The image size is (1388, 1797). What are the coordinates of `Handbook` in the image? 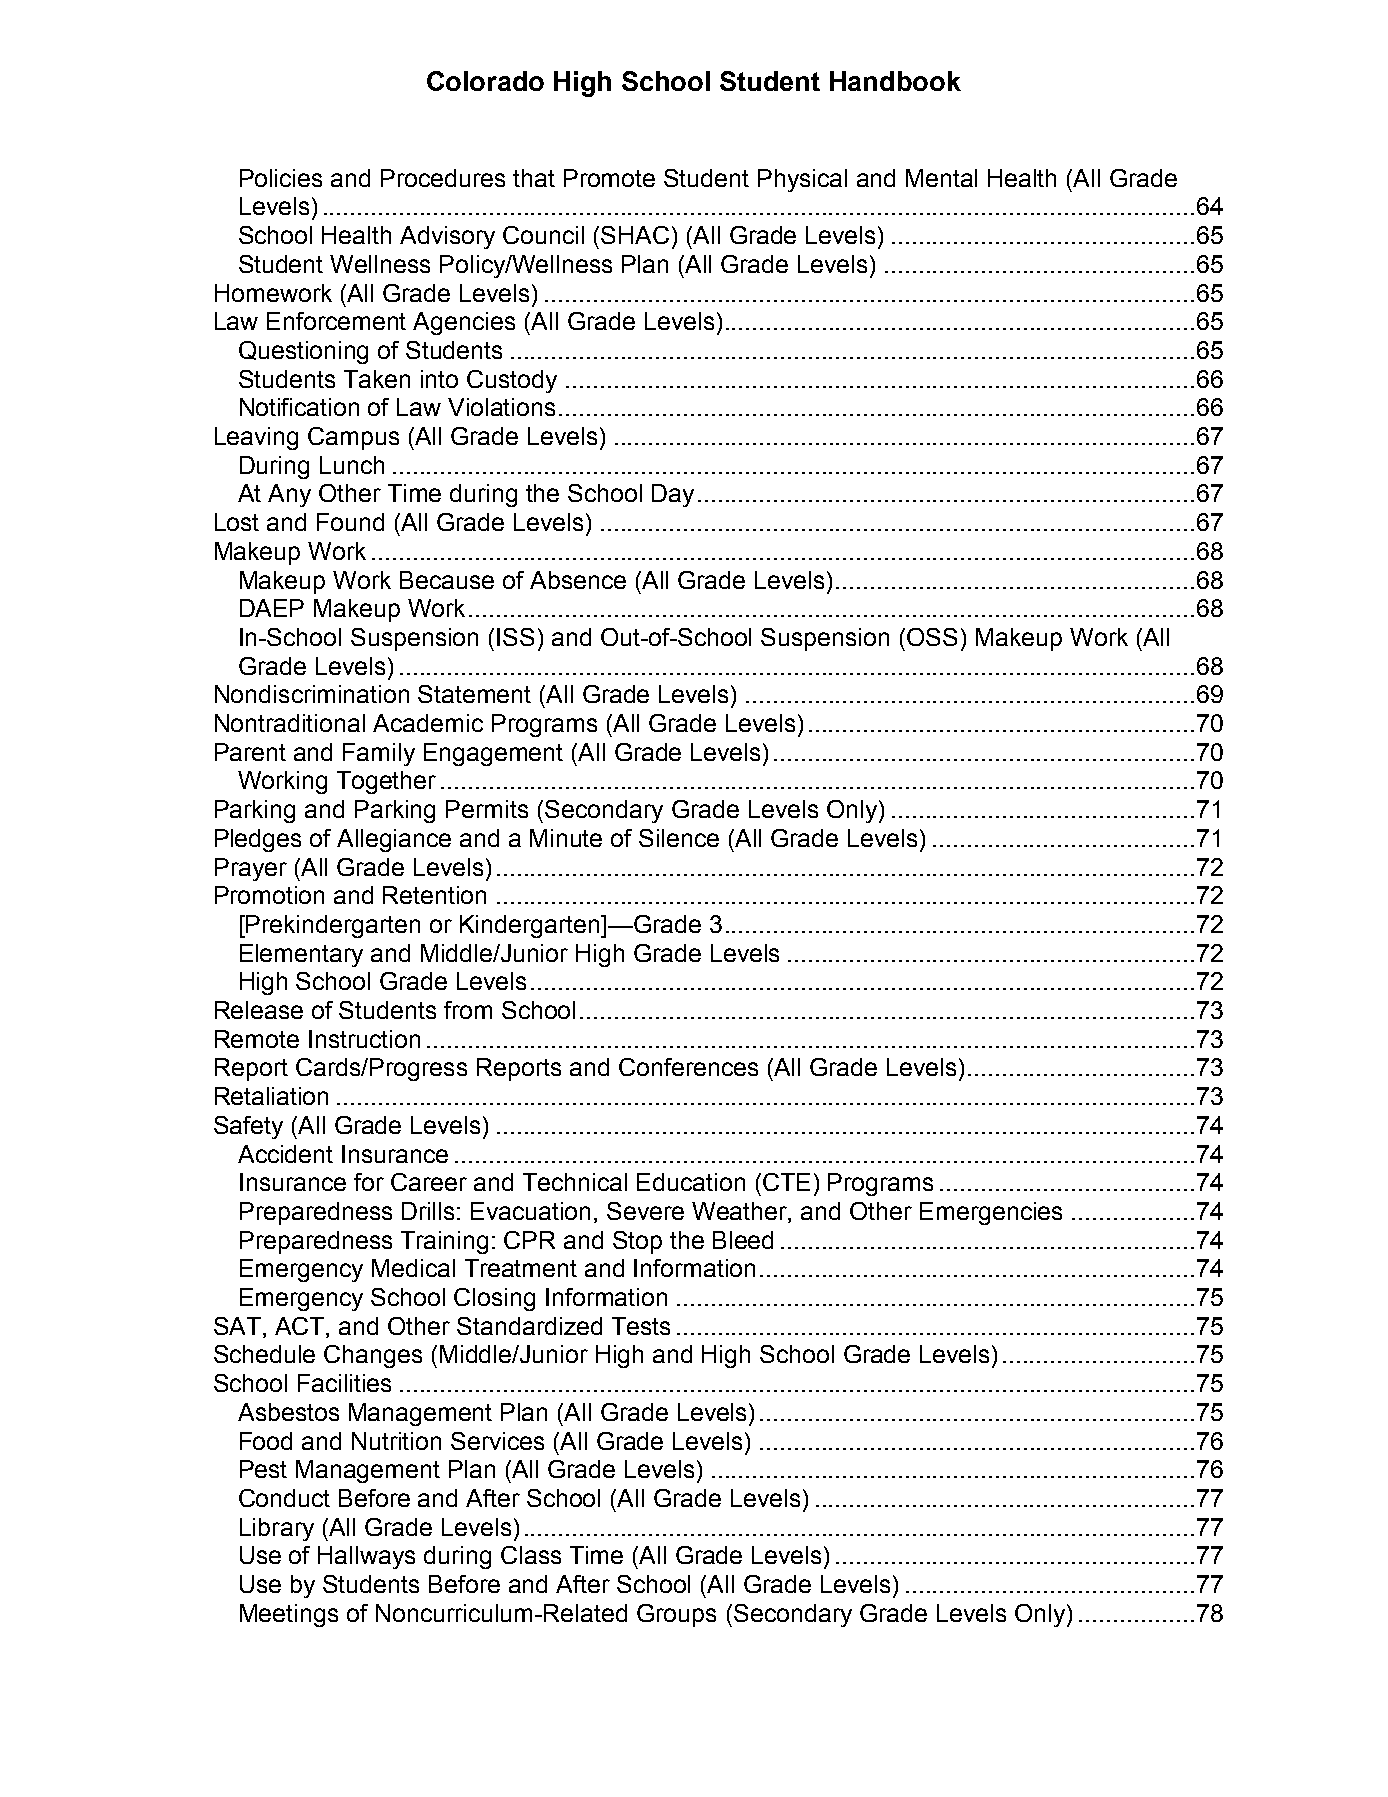 It's located at (895, 81).
